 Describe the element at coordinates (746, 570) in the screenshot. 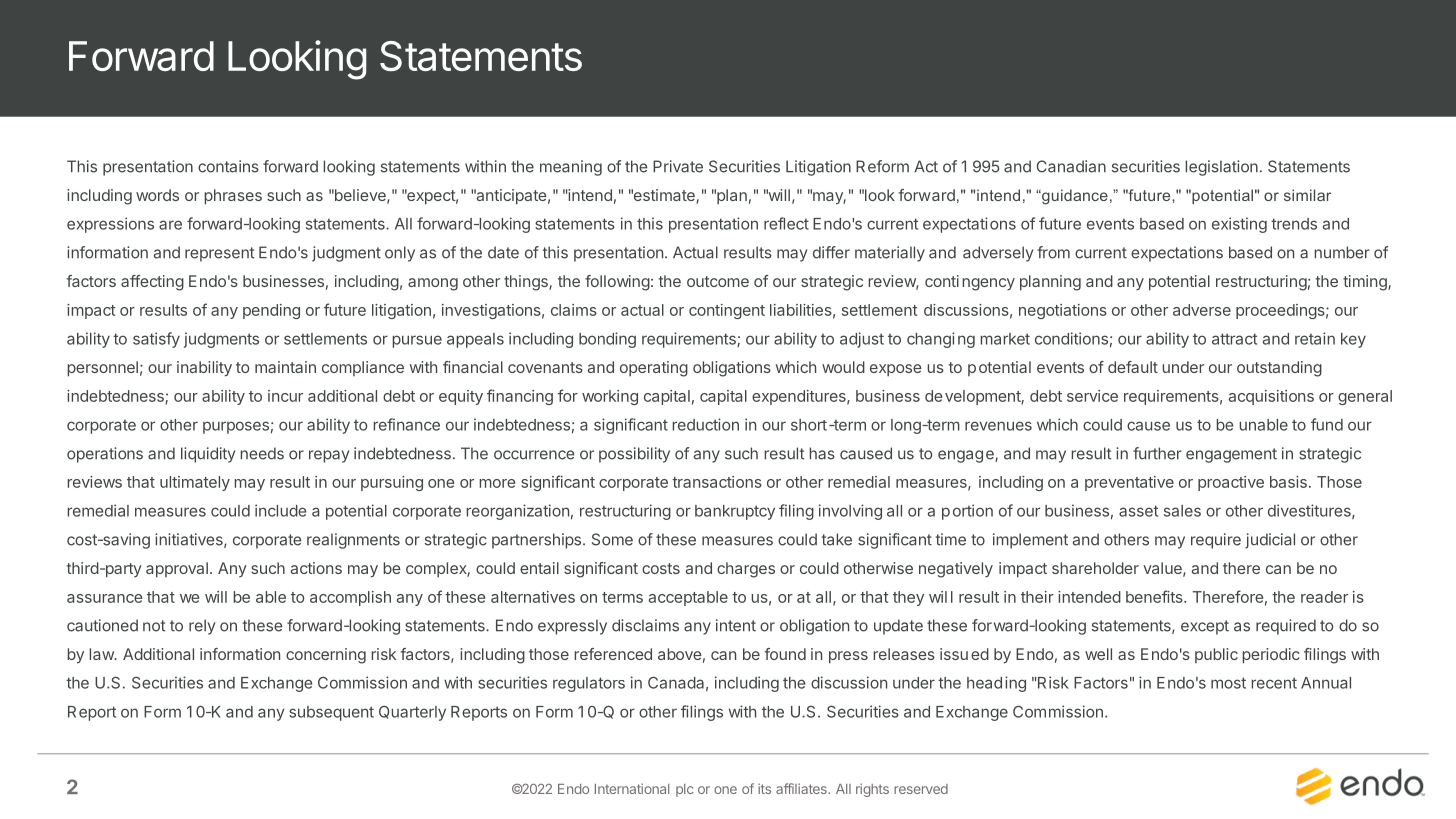

I see `charges` at that location.
